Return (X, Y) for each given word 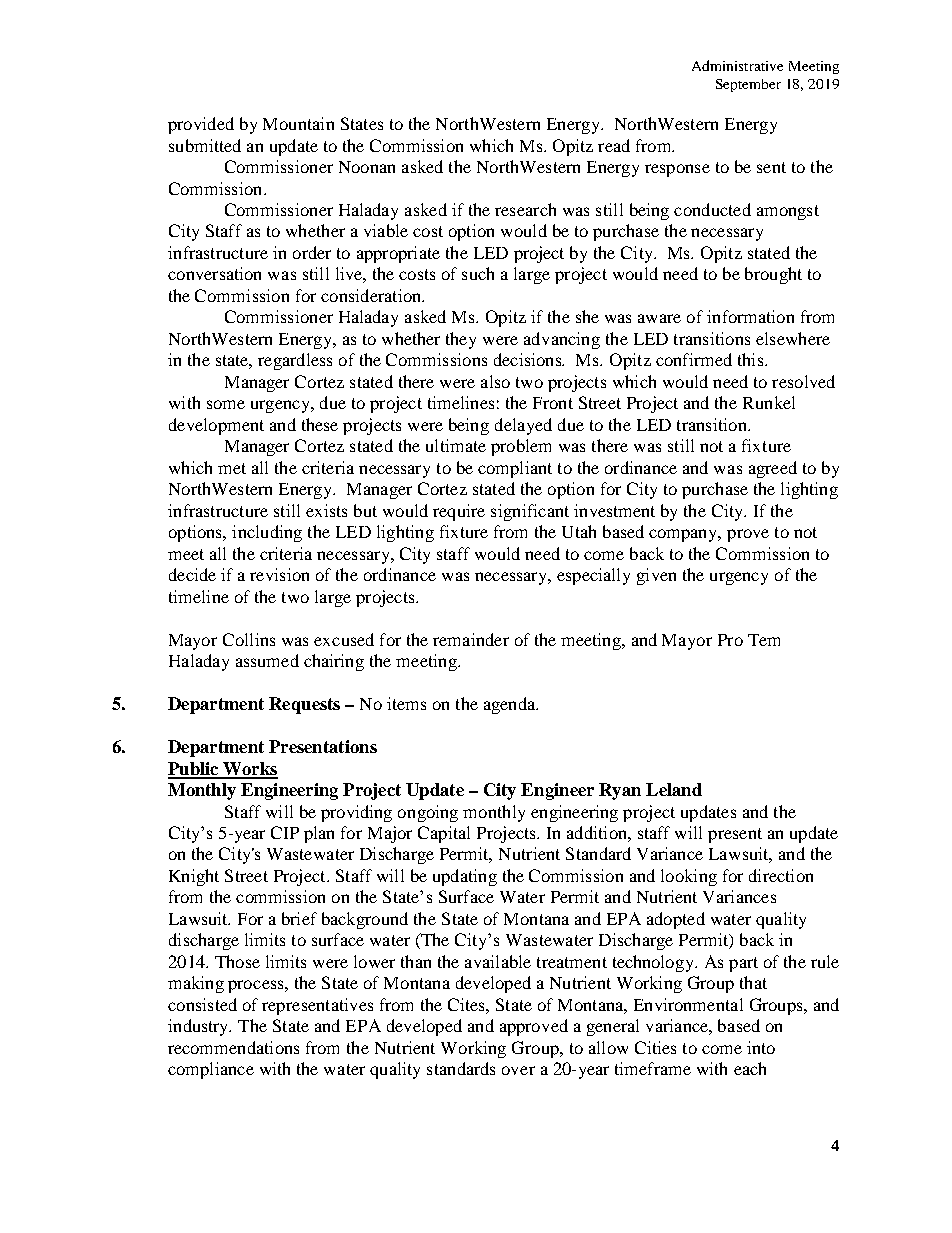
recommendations (233, 1047)
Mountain (298, 123)
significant (530, 512)
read (614, 145)
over (518, 1070)
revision (279, 574)
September (748, 85)
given (656, 576)
